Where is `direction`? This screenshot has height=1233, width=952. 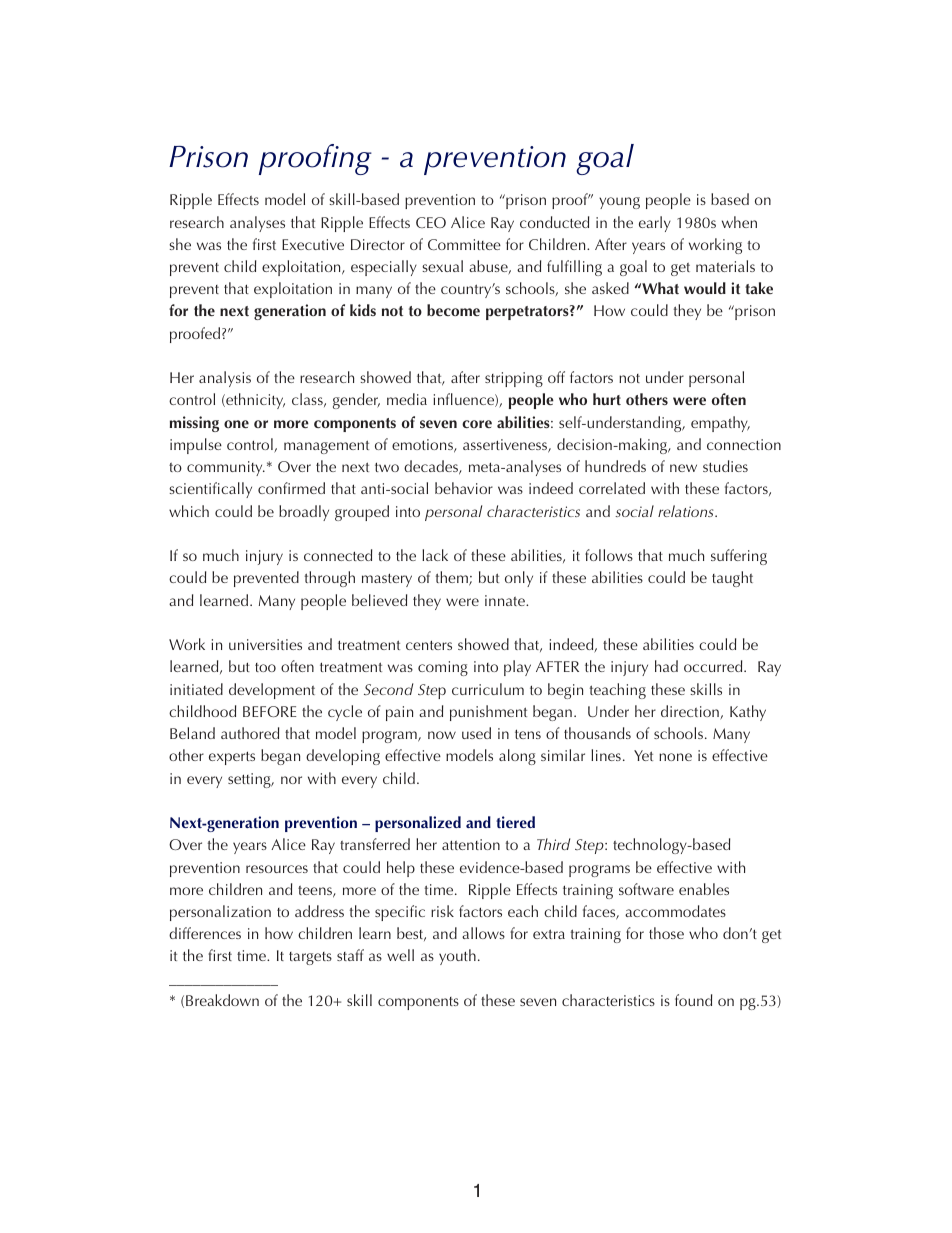
direction is located at coordinates (691, 712).
